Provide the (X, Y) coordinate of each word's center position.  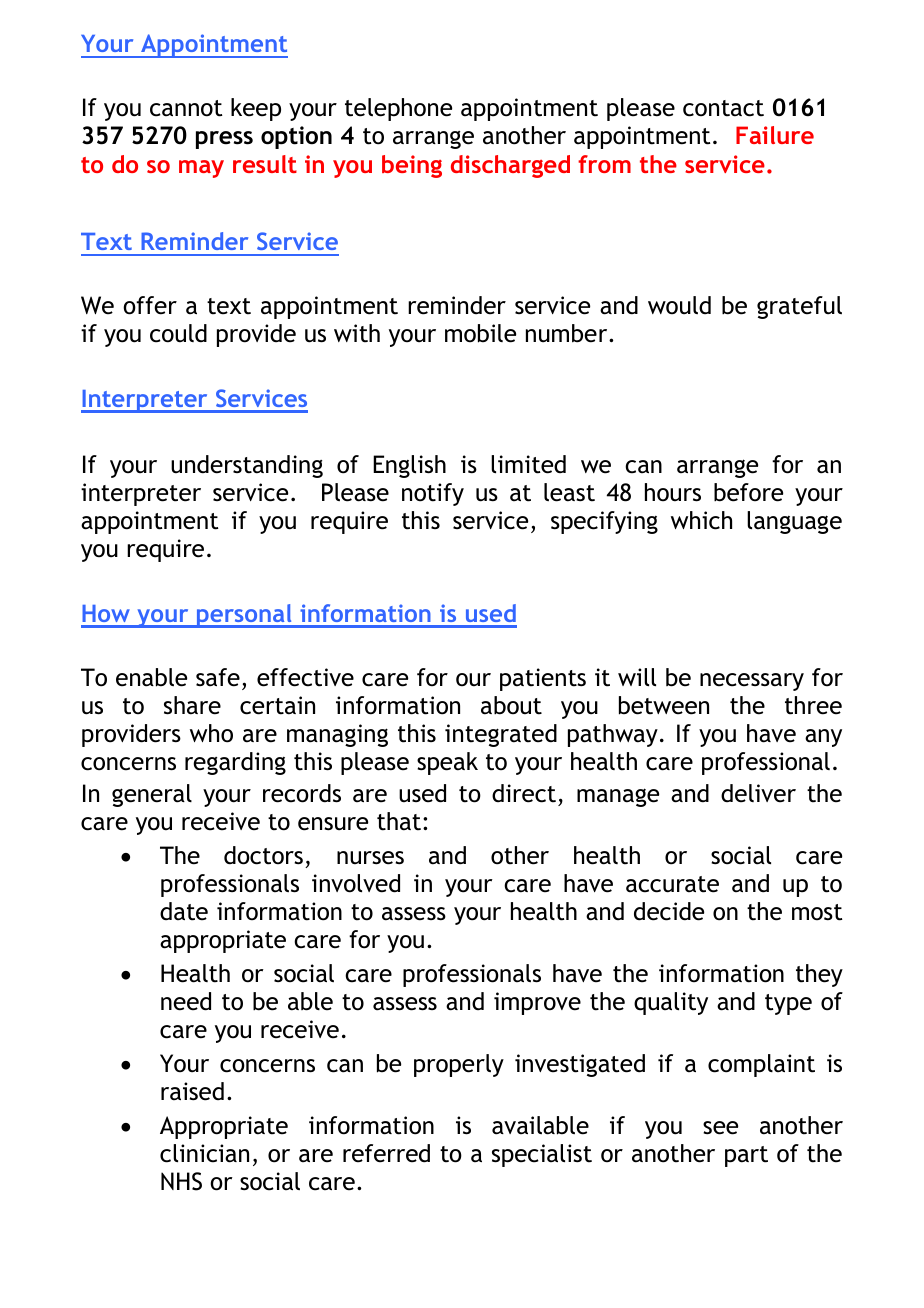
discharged (510, 166)
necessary (752, 682)
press (224, 140)
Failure (775, 135)
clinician (204, 1153)
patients (543, 679)
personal (244, 616)
